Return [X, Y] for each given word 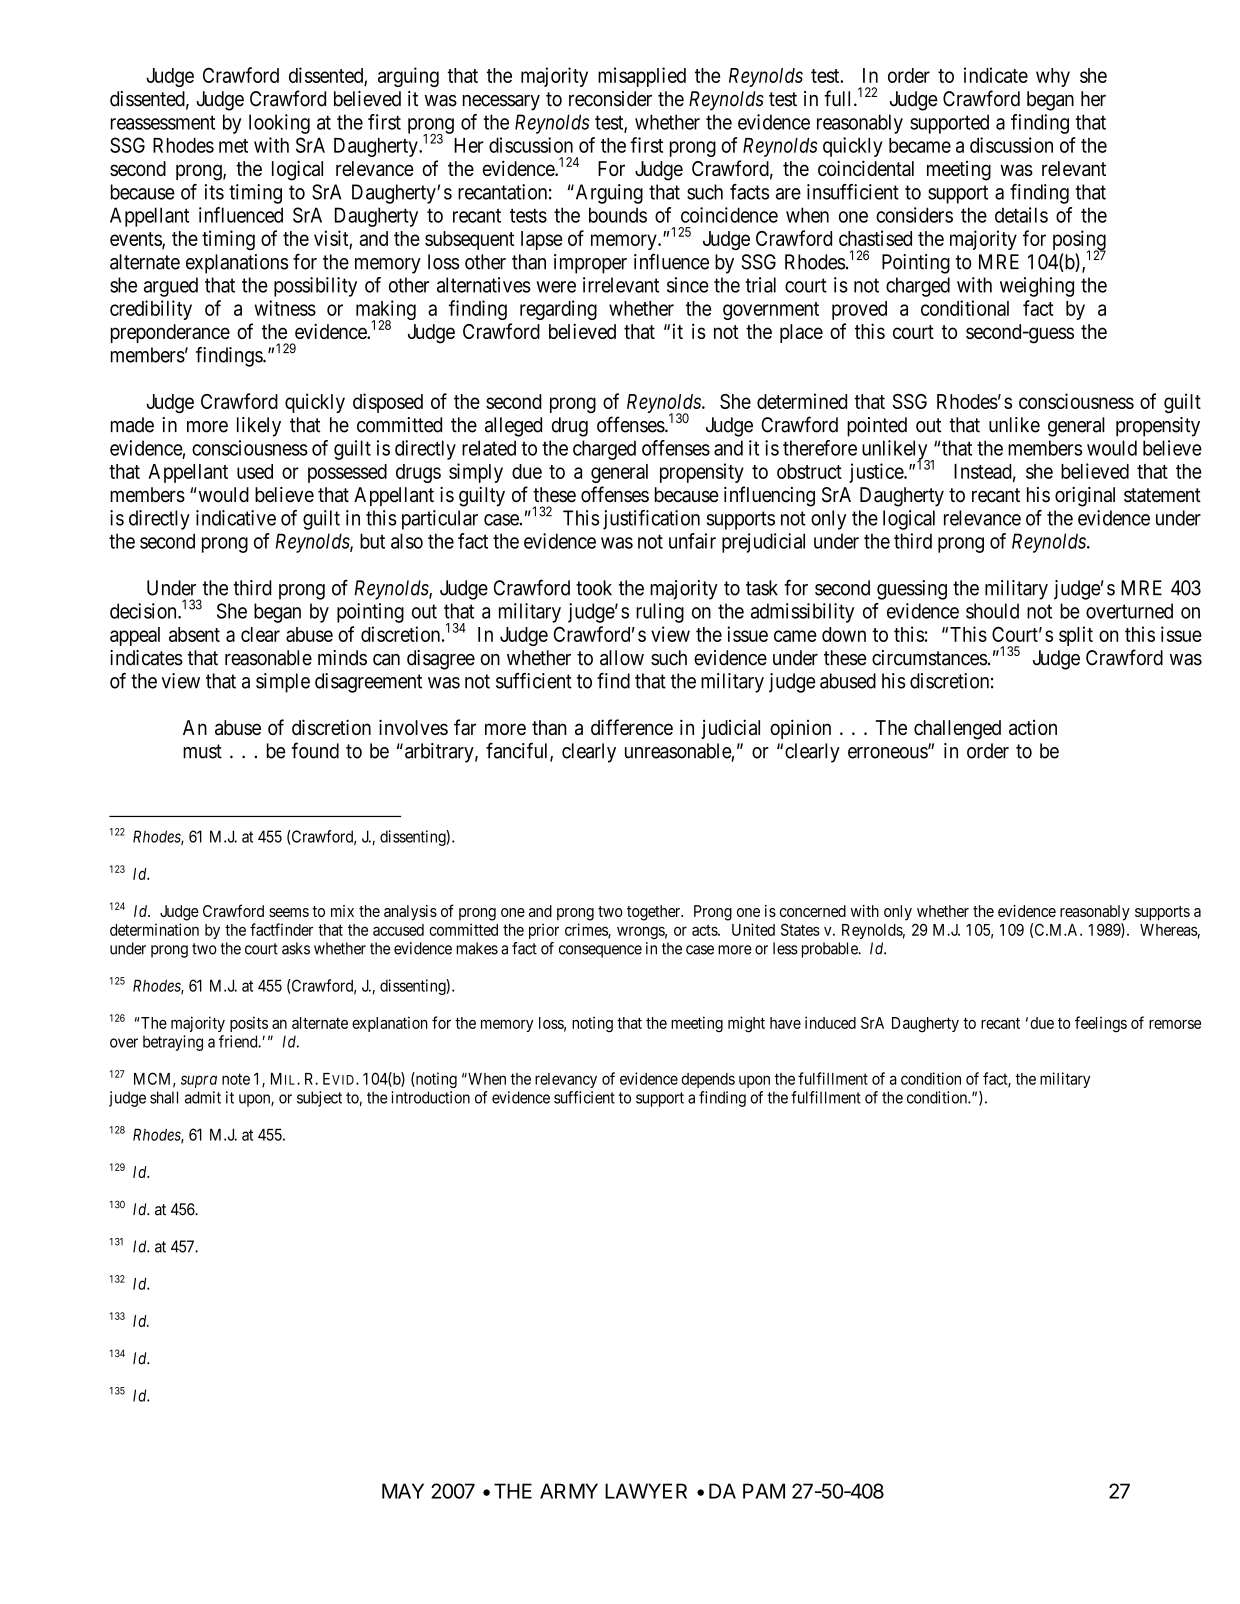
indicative [236, 518]
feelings [1101, 1024]
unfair [692, 541]
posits [249, 1024]
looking [279, 124]
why [1053, 77]
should [992, 611]
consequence [600, 951]
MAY [403, 1491]
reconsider [610, 99]
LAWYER [646, 1491]
